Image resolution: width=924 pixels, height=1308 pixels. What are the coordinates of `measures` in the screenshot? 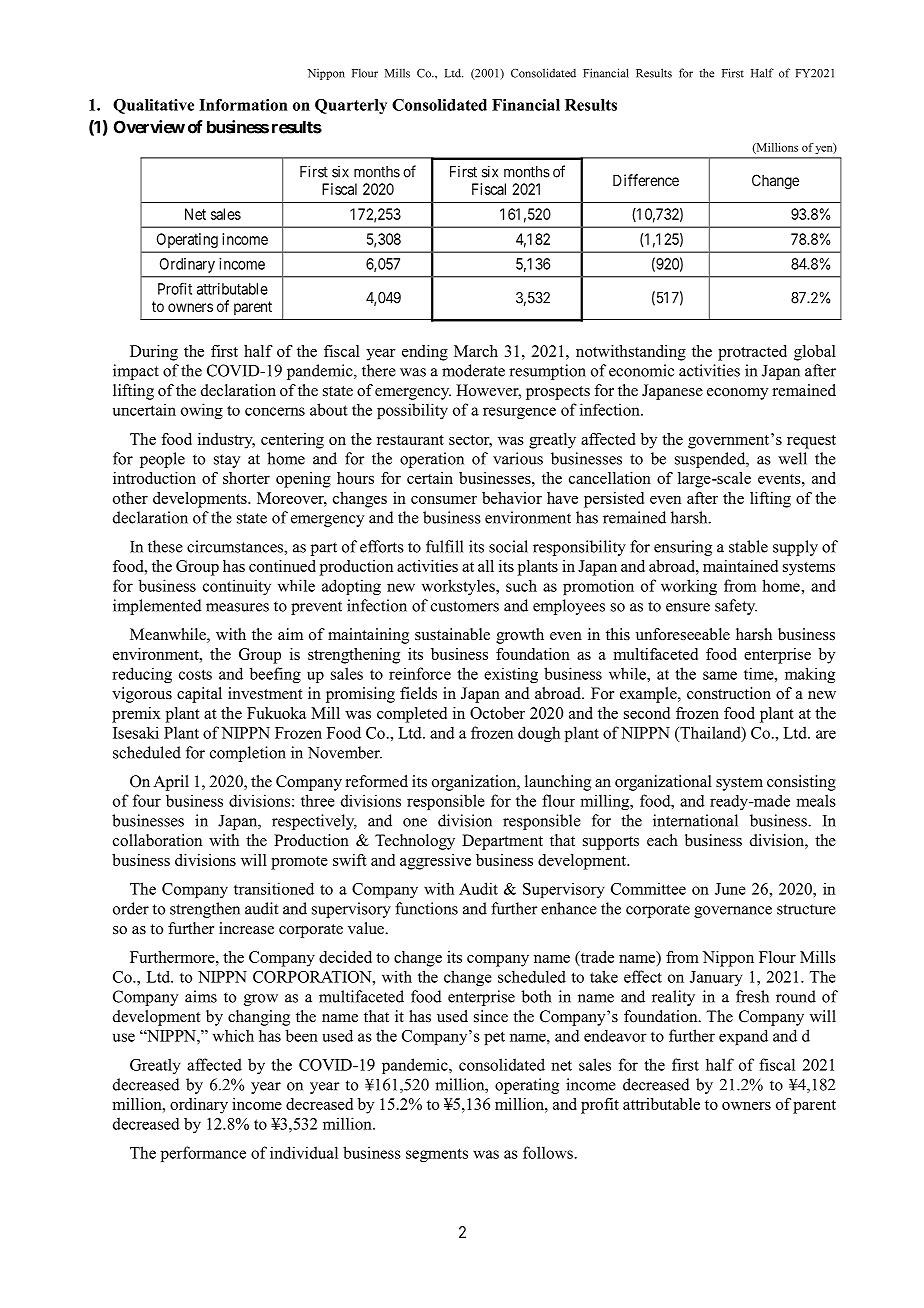 It's located at (237, 607).
